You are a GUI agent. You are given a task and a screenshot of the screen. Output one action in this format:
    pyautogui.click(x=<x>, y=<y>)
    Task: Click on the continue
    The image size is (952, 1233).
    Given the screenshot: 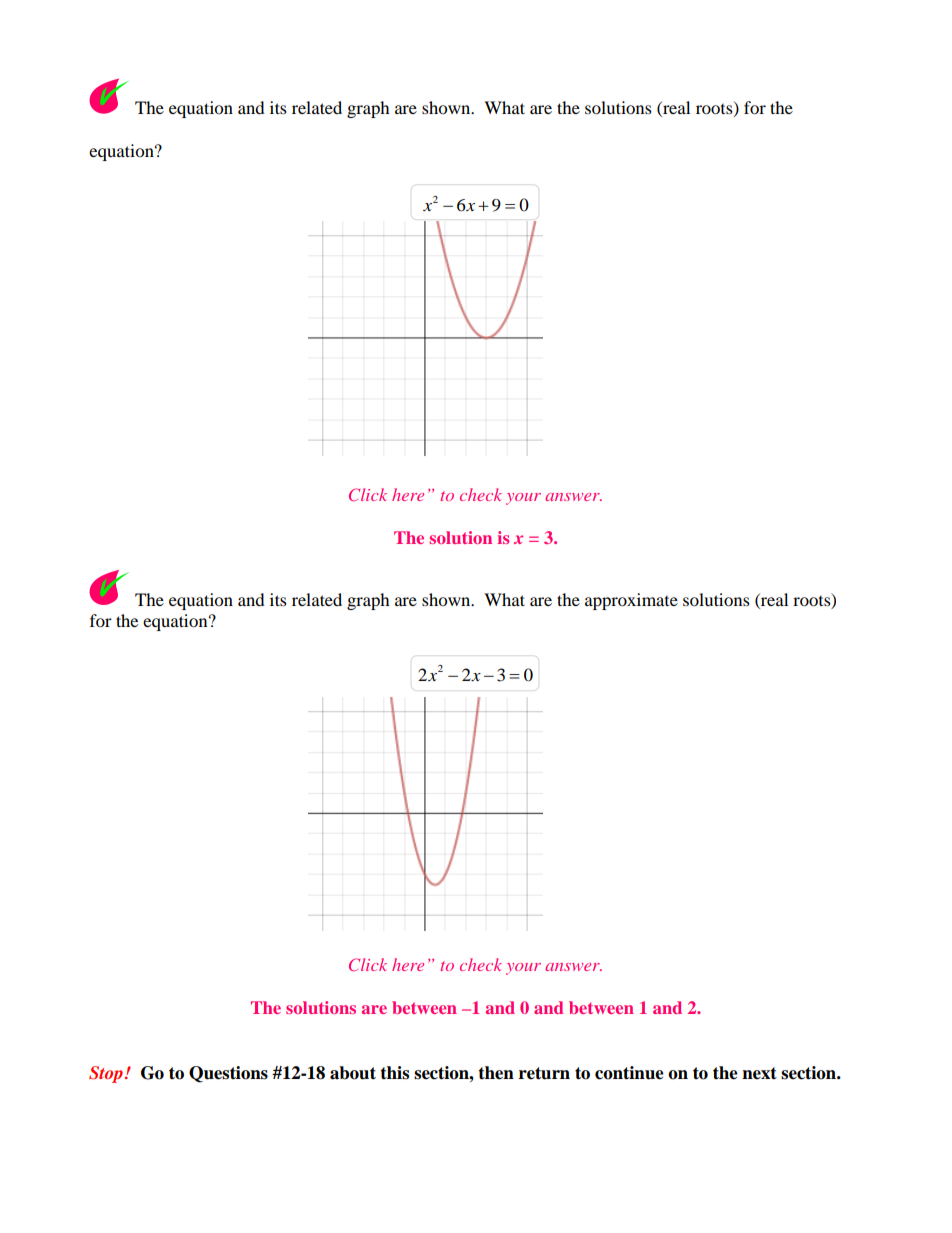 What is the action you would take?
    pyautogui.click(x=629, y=1073)
